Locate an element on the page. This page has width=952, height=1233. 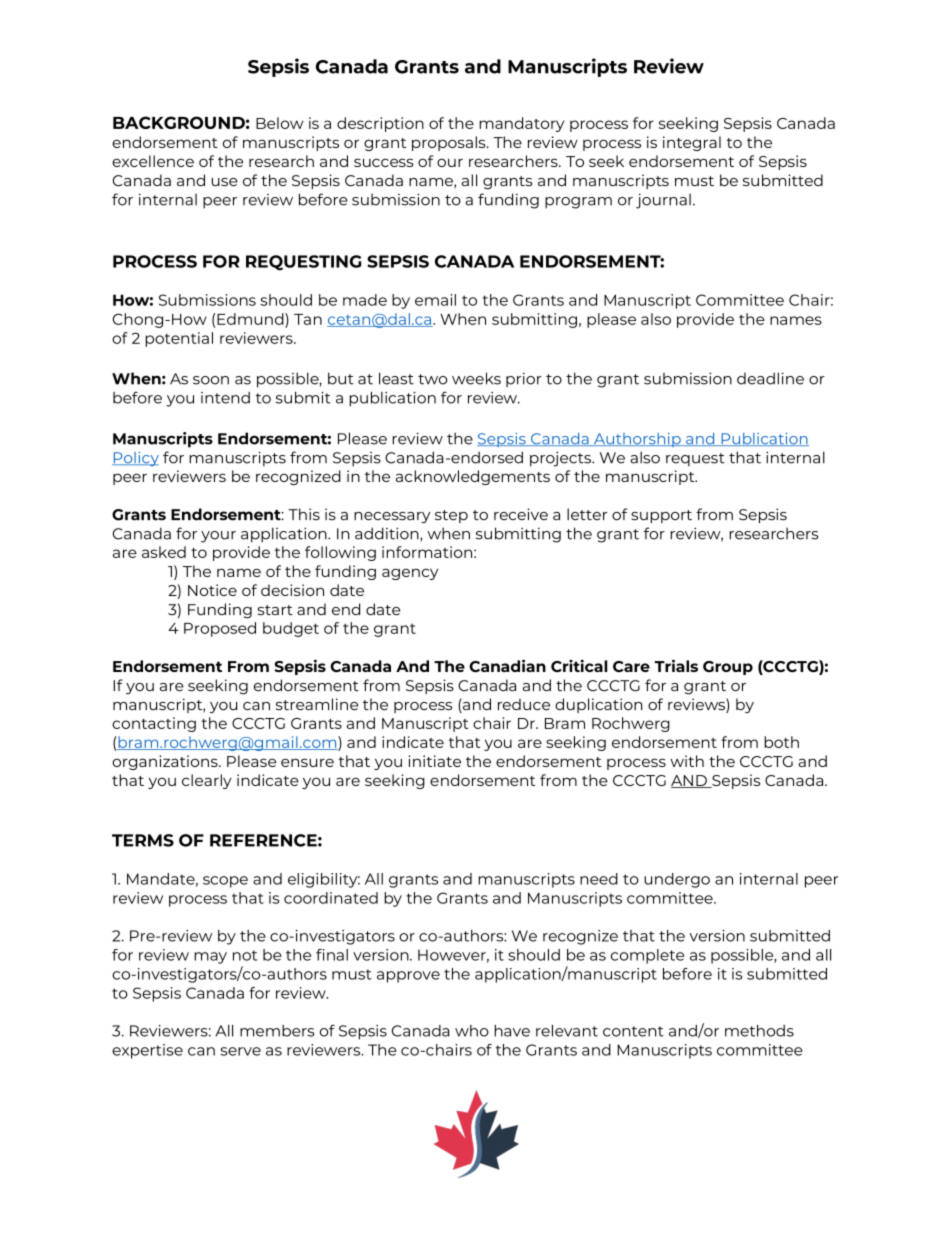
initiate is located at coordinates (434, 761).
